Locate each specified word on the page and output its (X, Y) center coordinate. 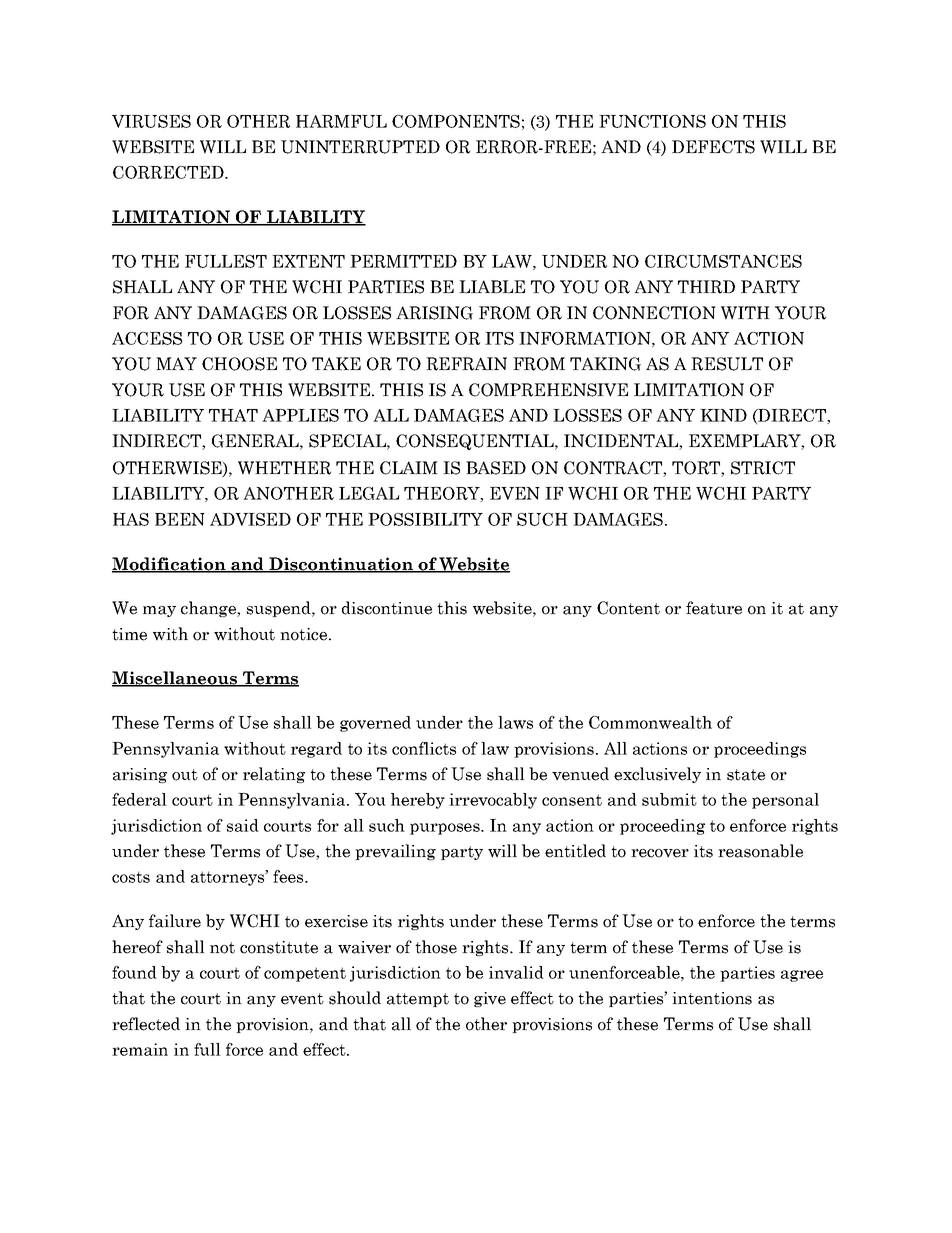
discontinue (387, 608)
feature (714, 608)
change (209, 609)
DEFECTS (713, 147)
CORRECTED (169, 172)
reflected (146, 1024)
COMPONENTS (456, 121)
